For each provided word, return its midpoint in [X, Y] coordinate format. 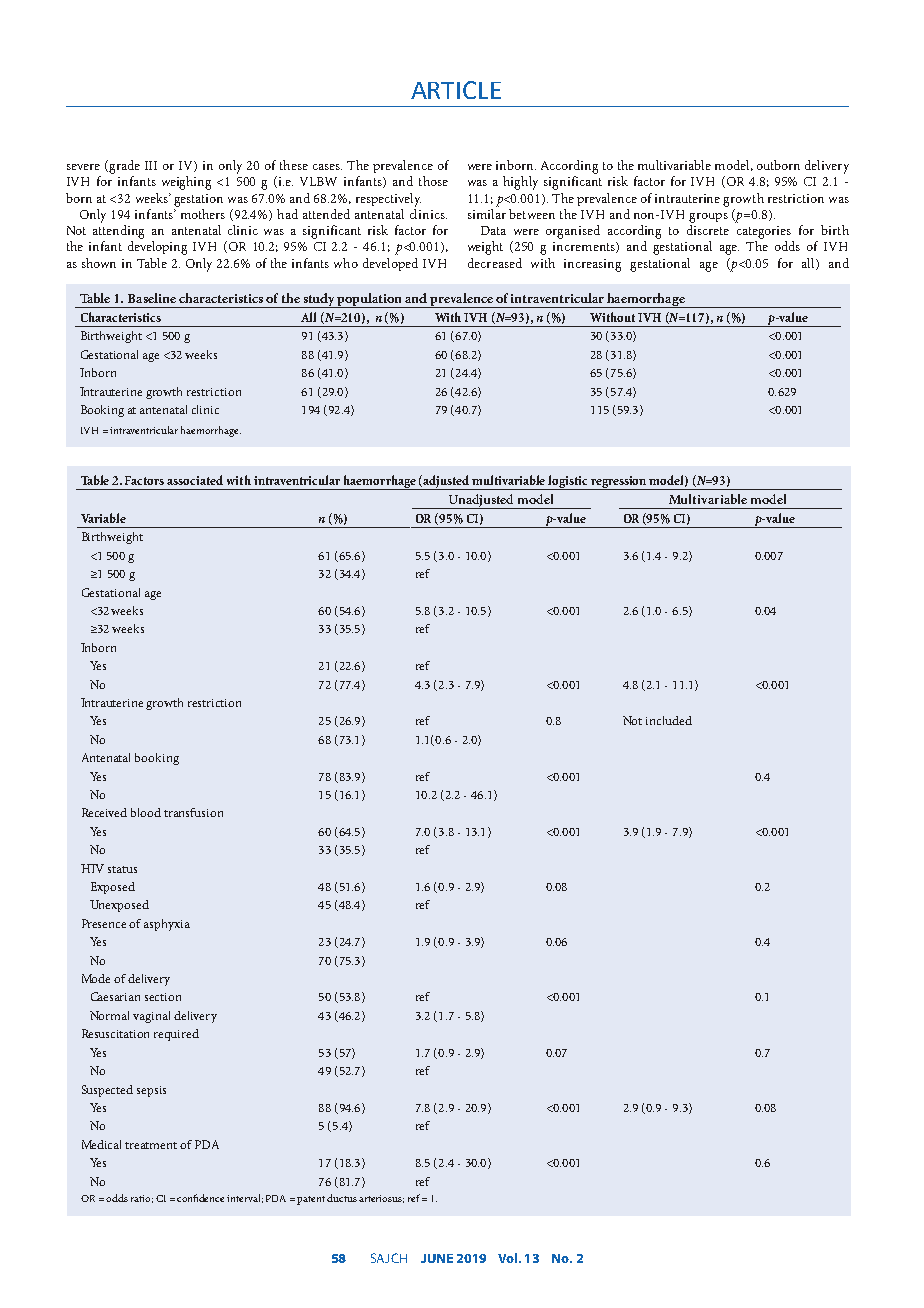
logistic [568, 482]
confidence [200, 1198]
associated [195, 480]
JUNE [437, 1258]
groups [708, 218]
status [122, 869]
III [151, 165]
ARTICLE [456, 90]
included [669, 720]
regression [619, 483]
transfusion [193, 812]
